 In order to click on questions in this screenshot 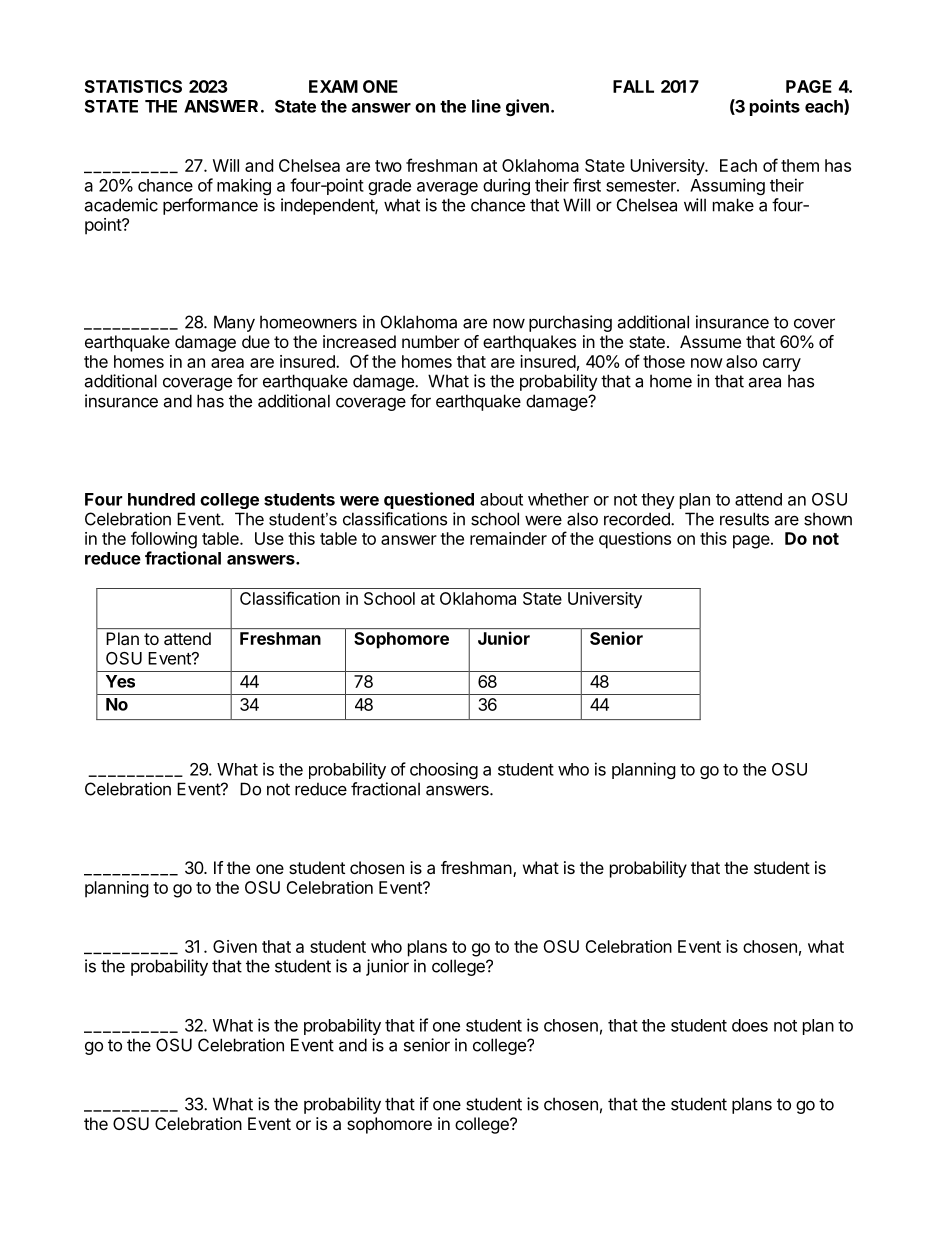, I will do `click(635, 540)`.
